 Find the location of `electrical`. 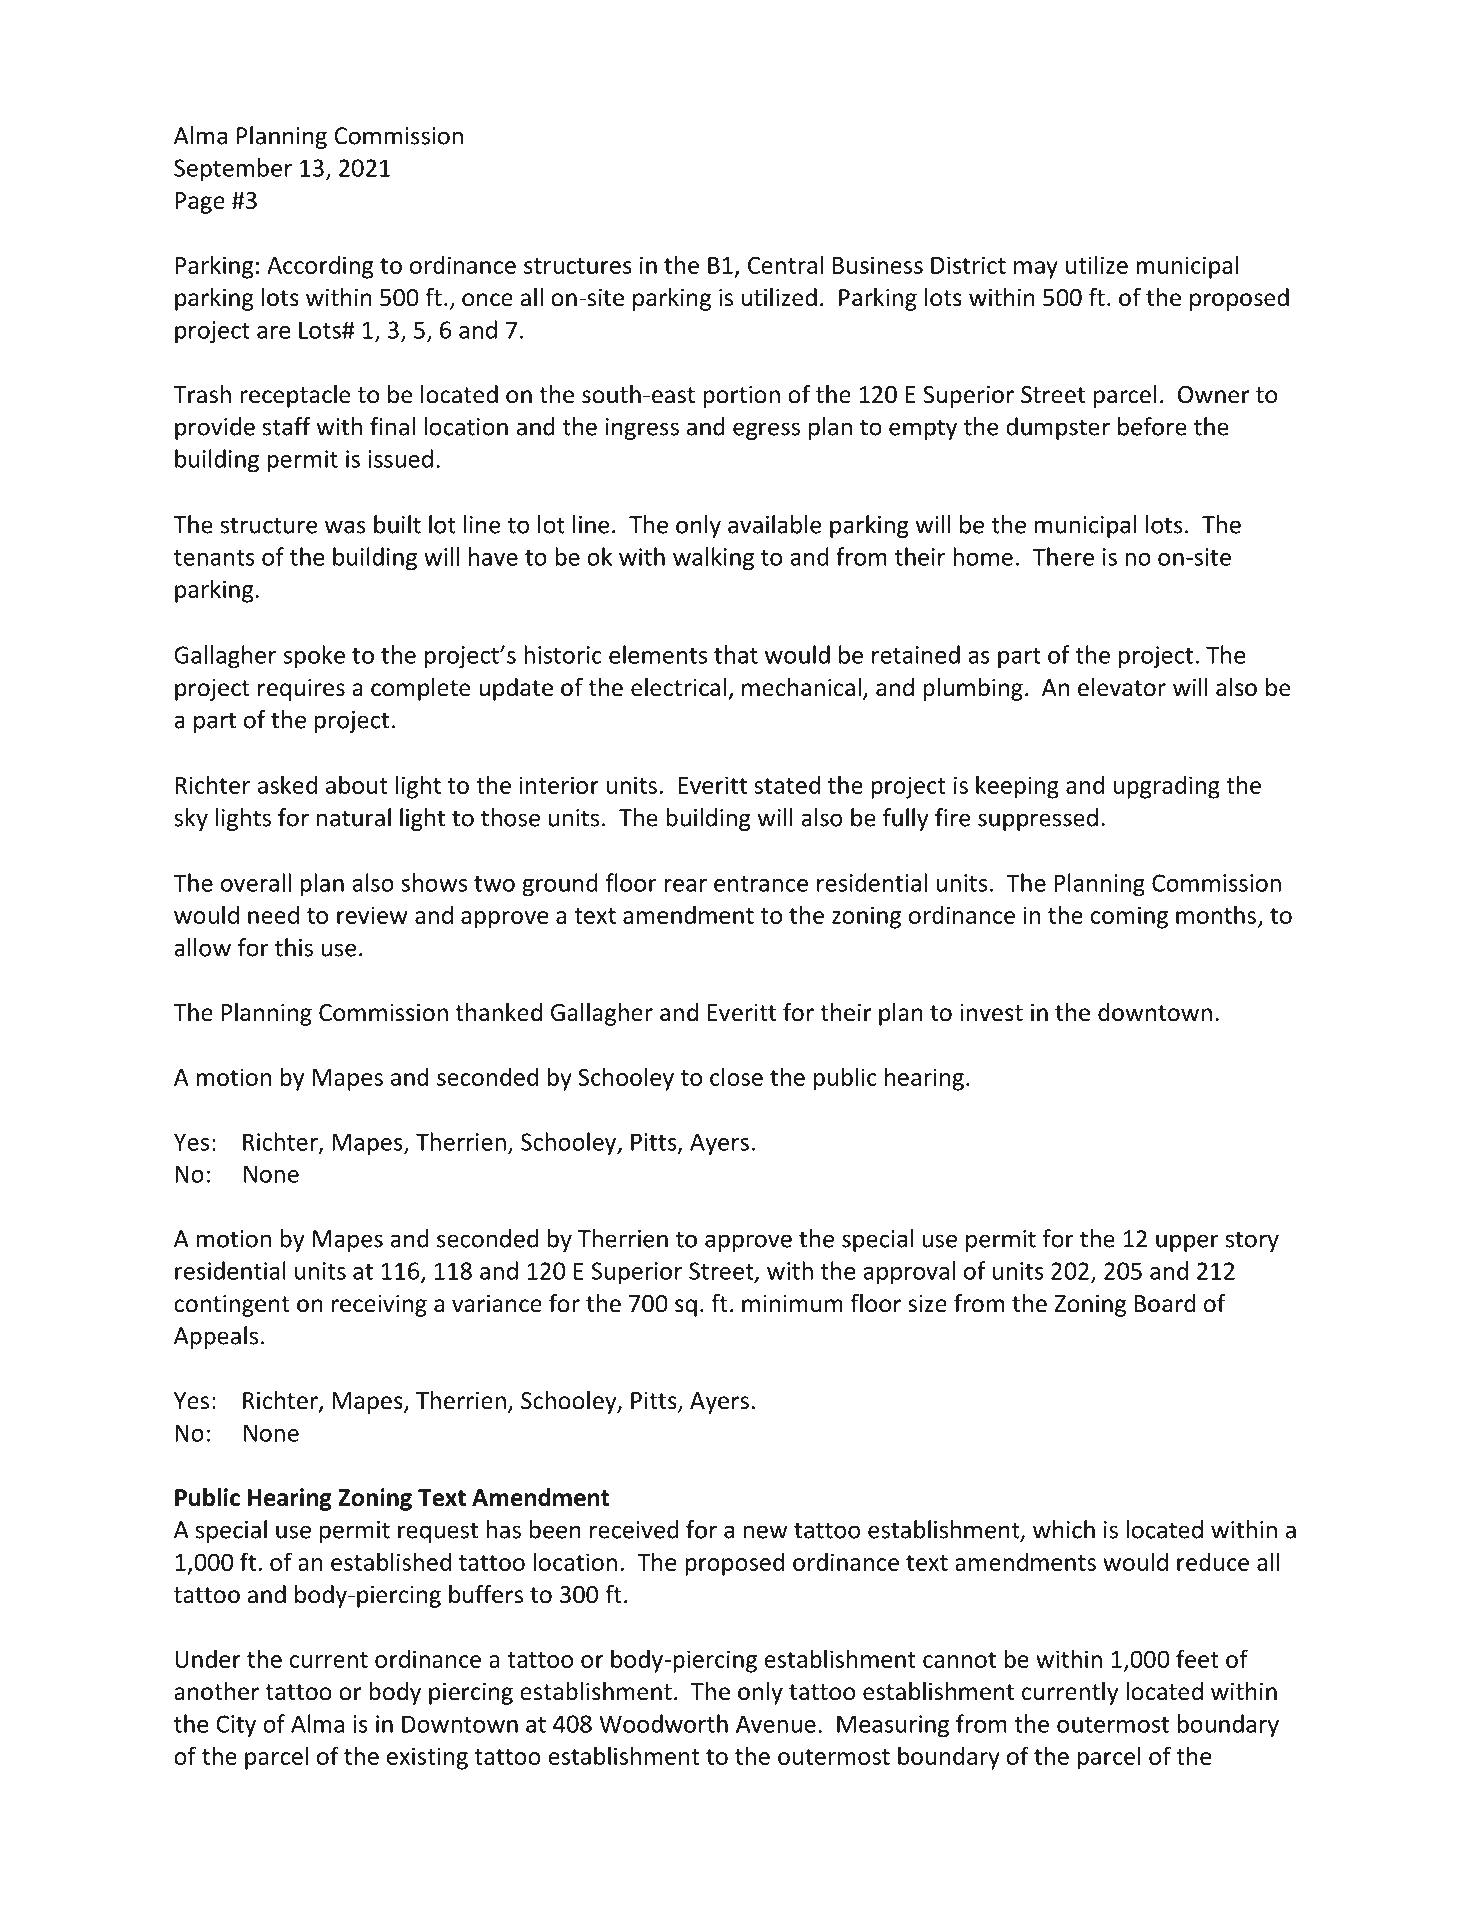

electrical is located at coordinates (678, 687).
